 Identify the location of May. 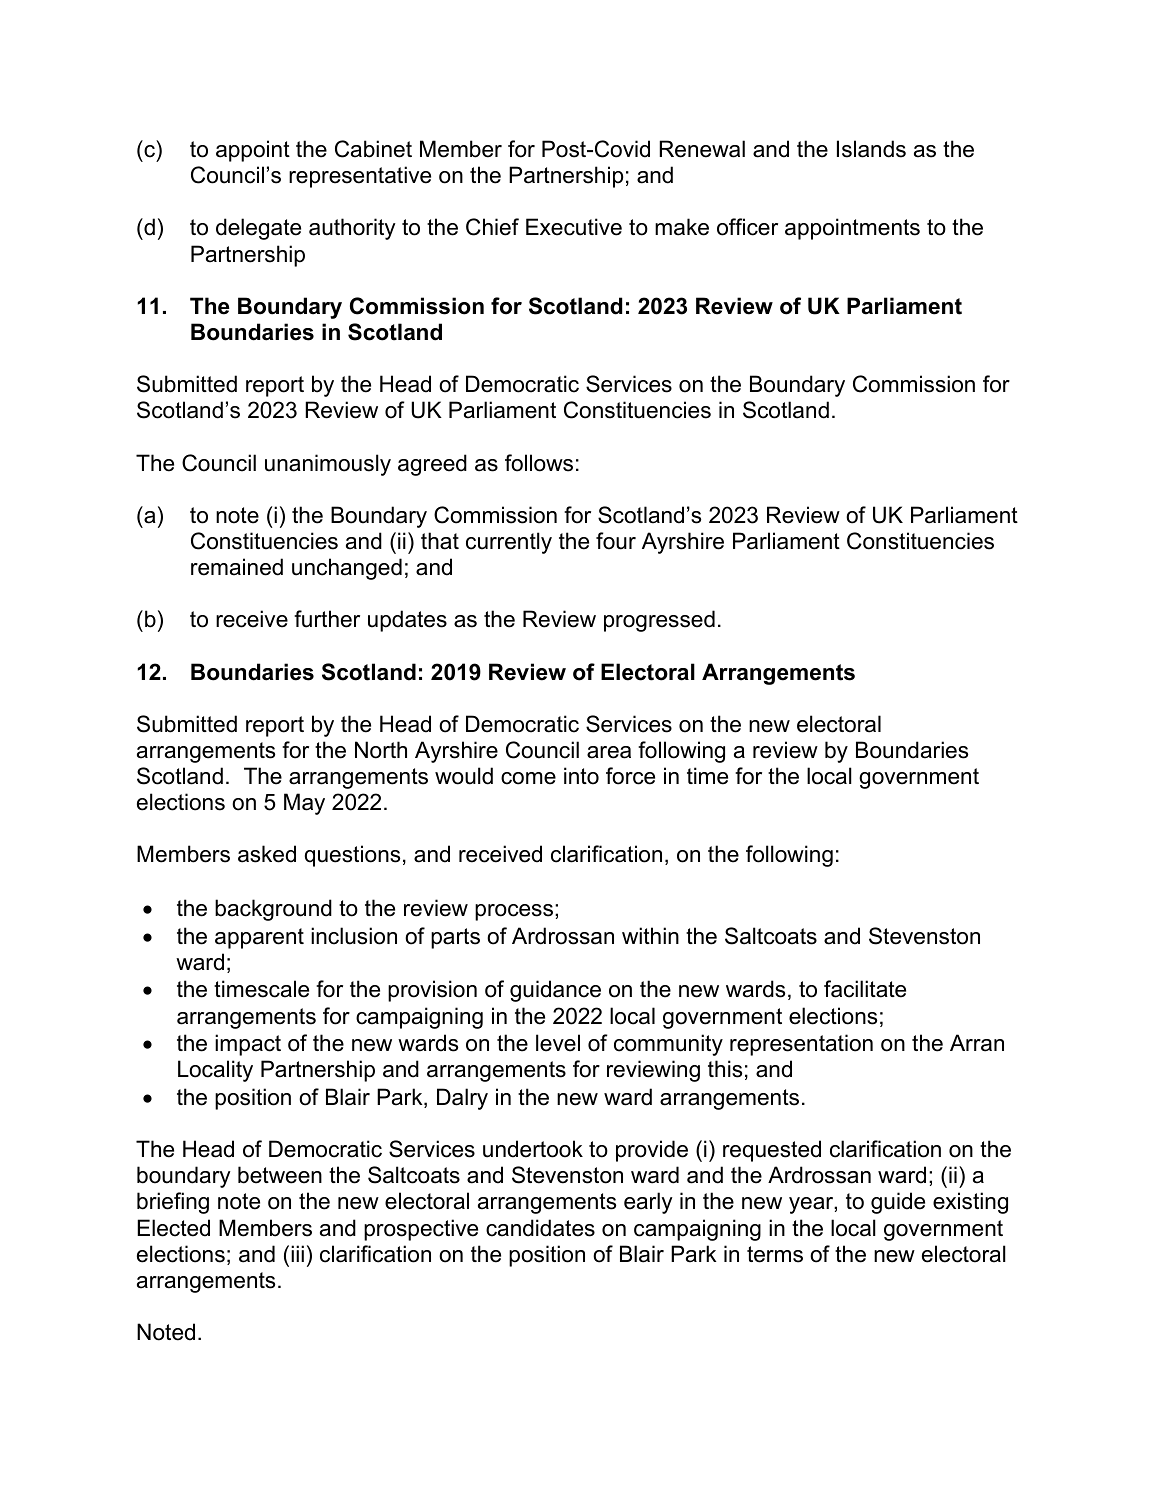
(304, 804).
